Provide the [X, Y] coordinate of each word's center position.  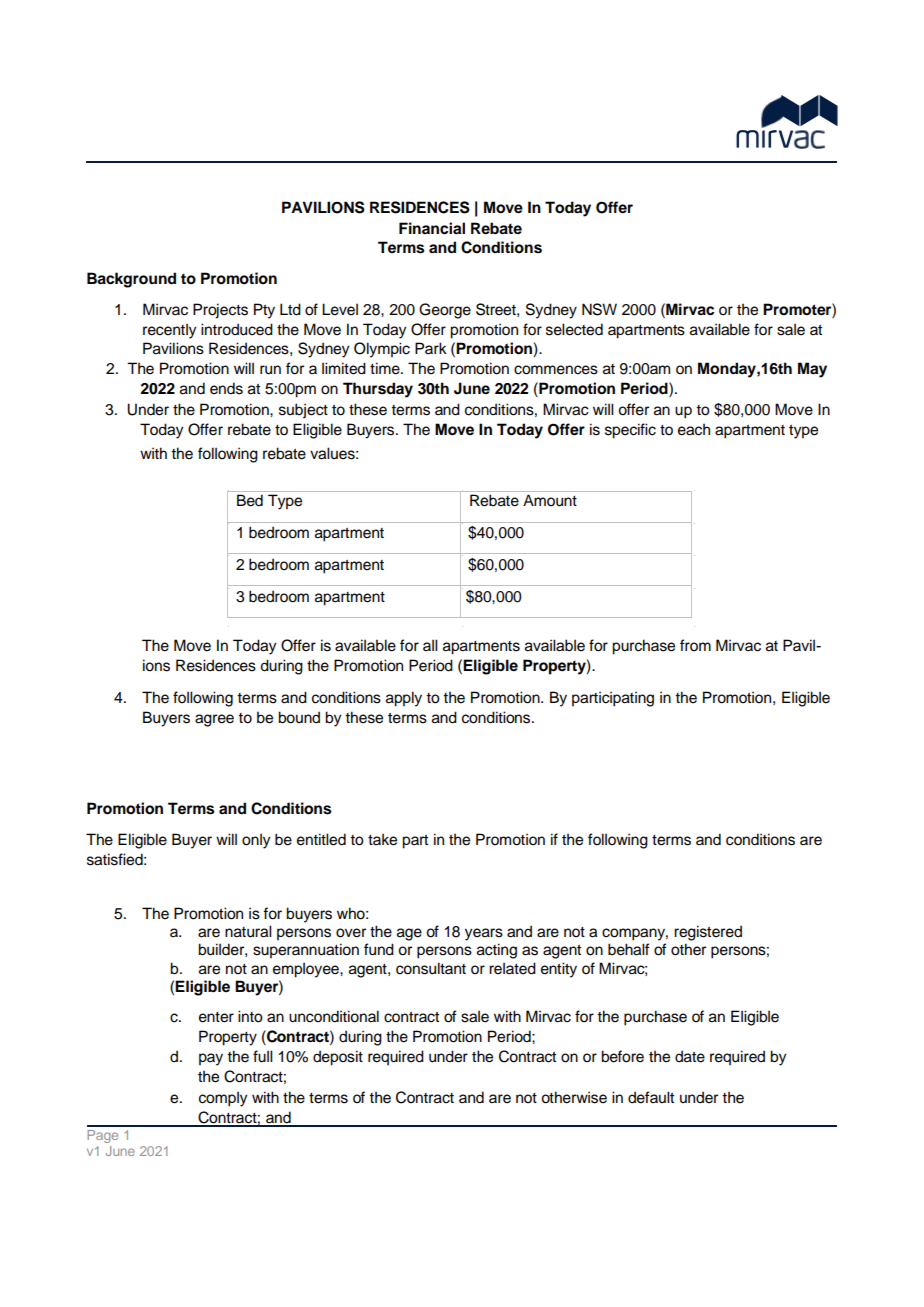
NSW [599, 309]
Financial [432, 228]
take [382, 839]
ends [226, 388]
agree [214, 720]
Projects [220, 311]
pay [211, 1059]
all [430, 645]
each [694, 430]
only [256, 841]
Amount [550, 500]
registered [708, 933]
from [695, 645]
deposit [338, 1058]
